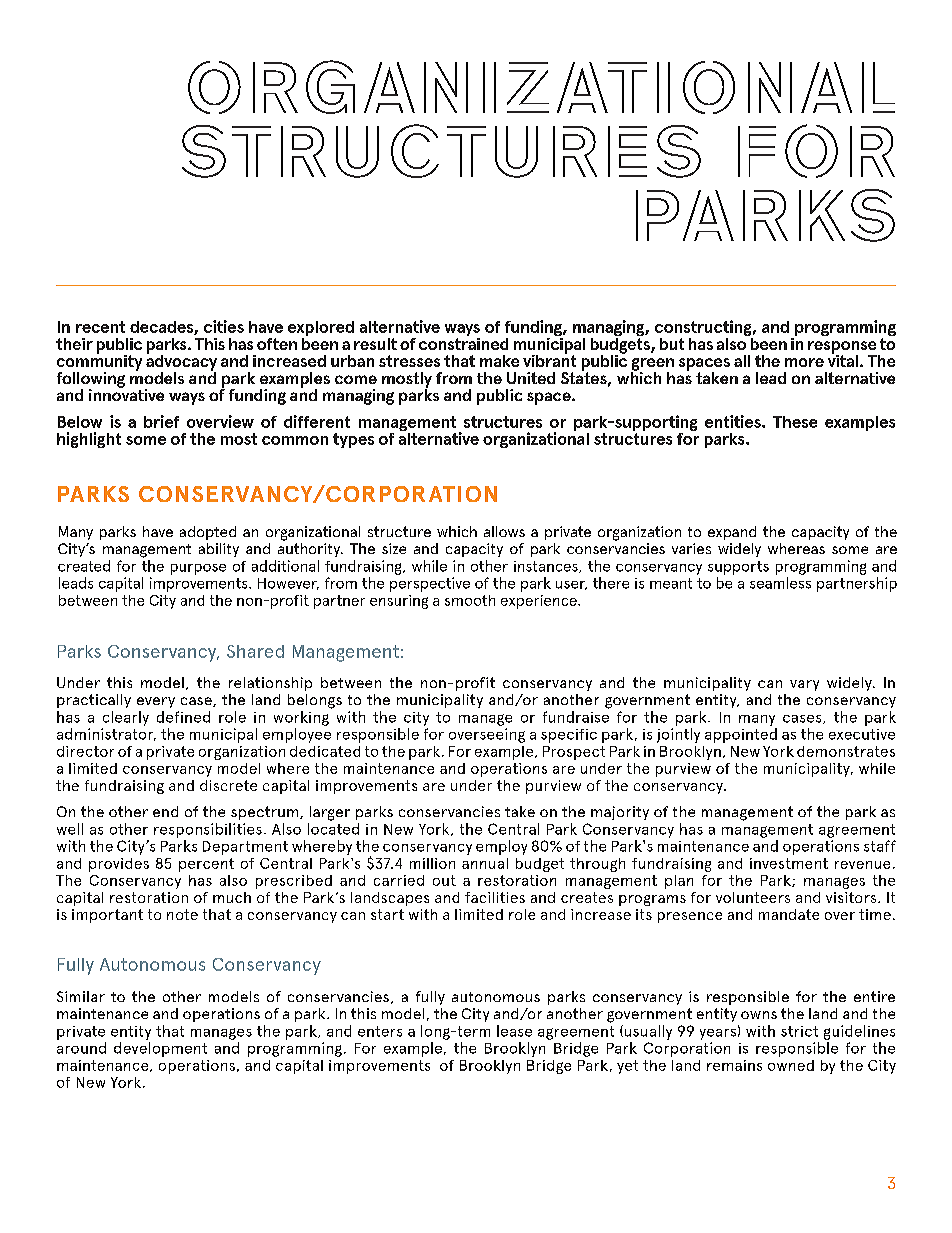  What do you see at coordinates (160, 1049) in the page?
I see `development` at bounding box center [160, 1049].
